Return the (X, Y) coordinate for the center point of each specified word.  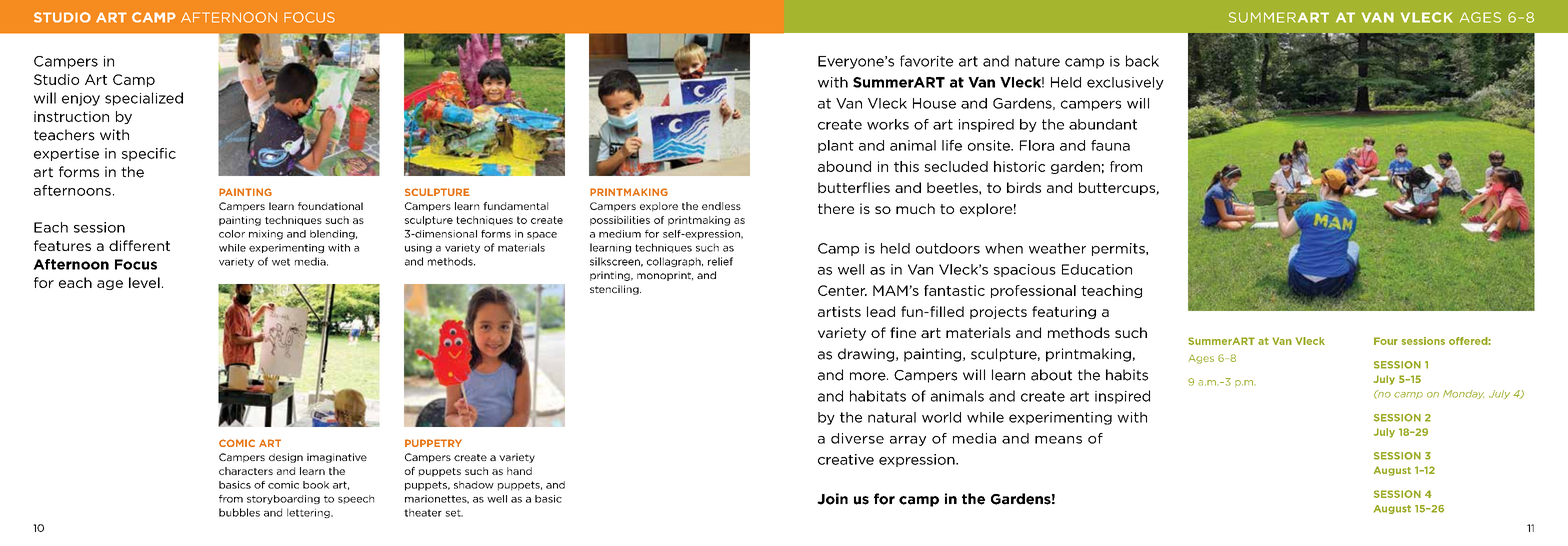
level (144, 282)
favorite (926, 61)
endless (721, 206)
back (1142, 61)
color (232, 234)
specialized (144, 99)
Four (1386, 341)
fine (903, 332)
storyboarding (283, 499)
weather (1057, 248)
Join (832, 499)
